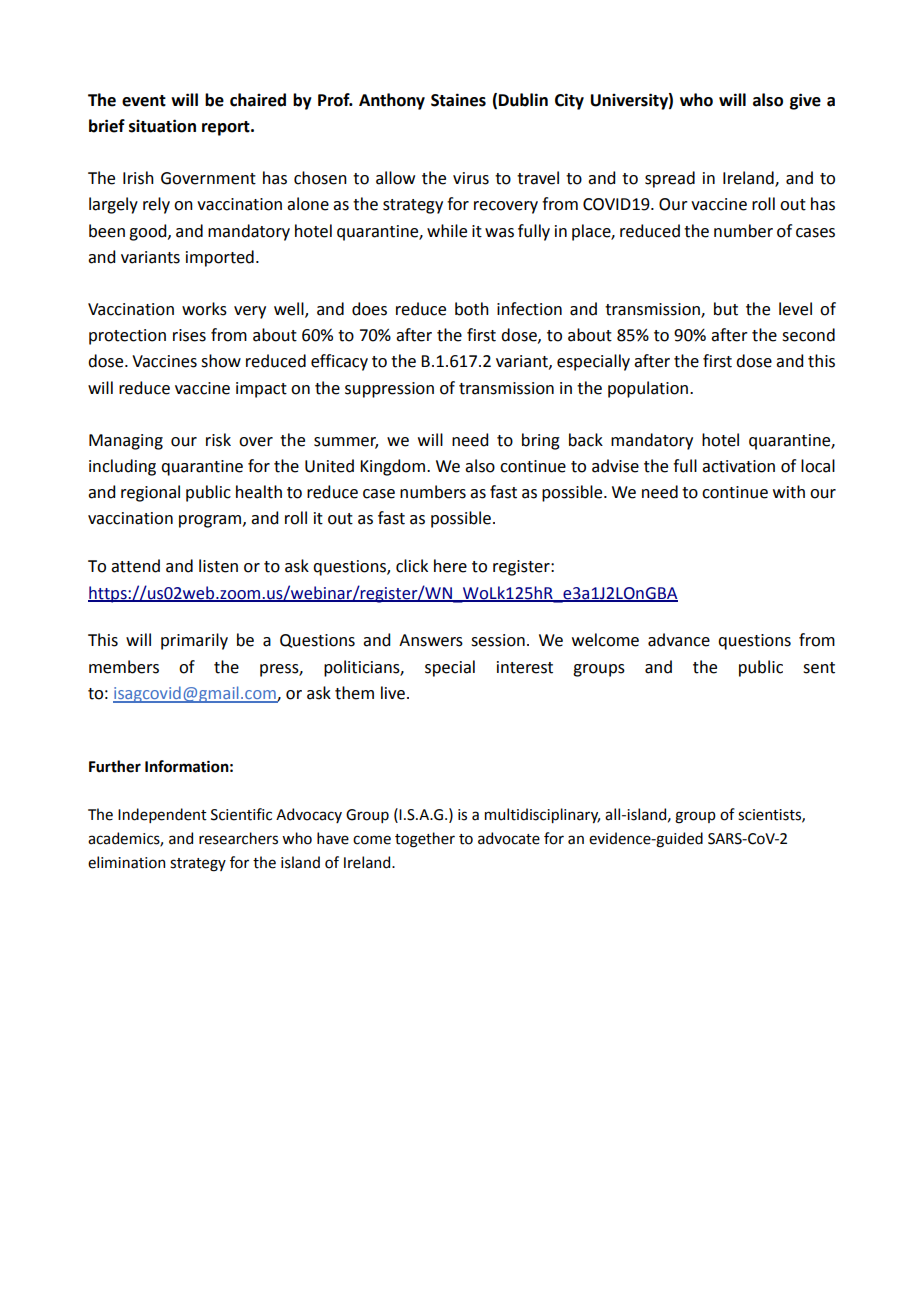  I want to click on second, so click(808, 335).
